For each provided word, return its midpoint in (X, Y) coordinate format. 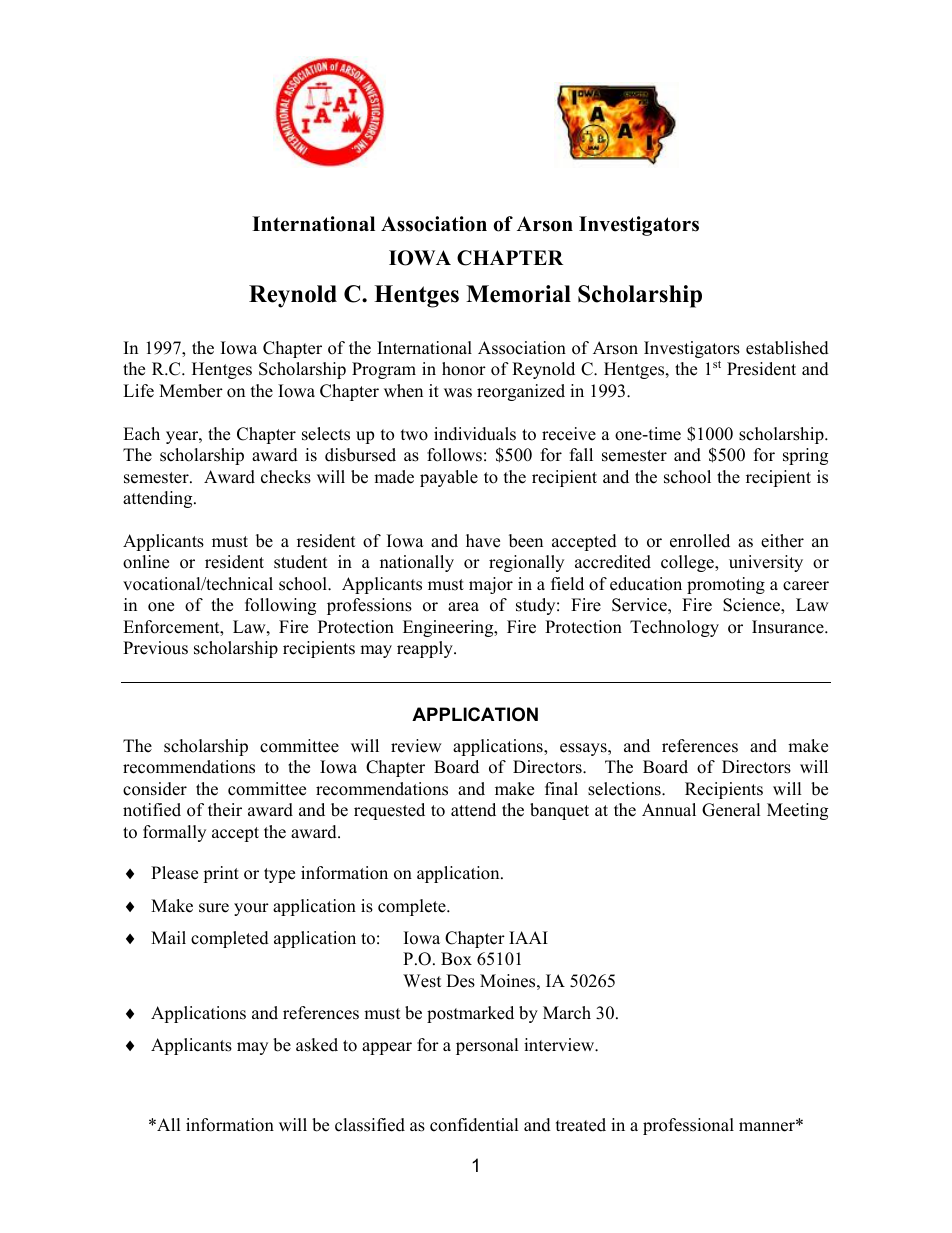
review (416, 746)
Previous (155, 648)
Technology (674, 628)
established (787, 348)
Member (191, 391)
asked (317, 1045)
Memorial (518, 294)
